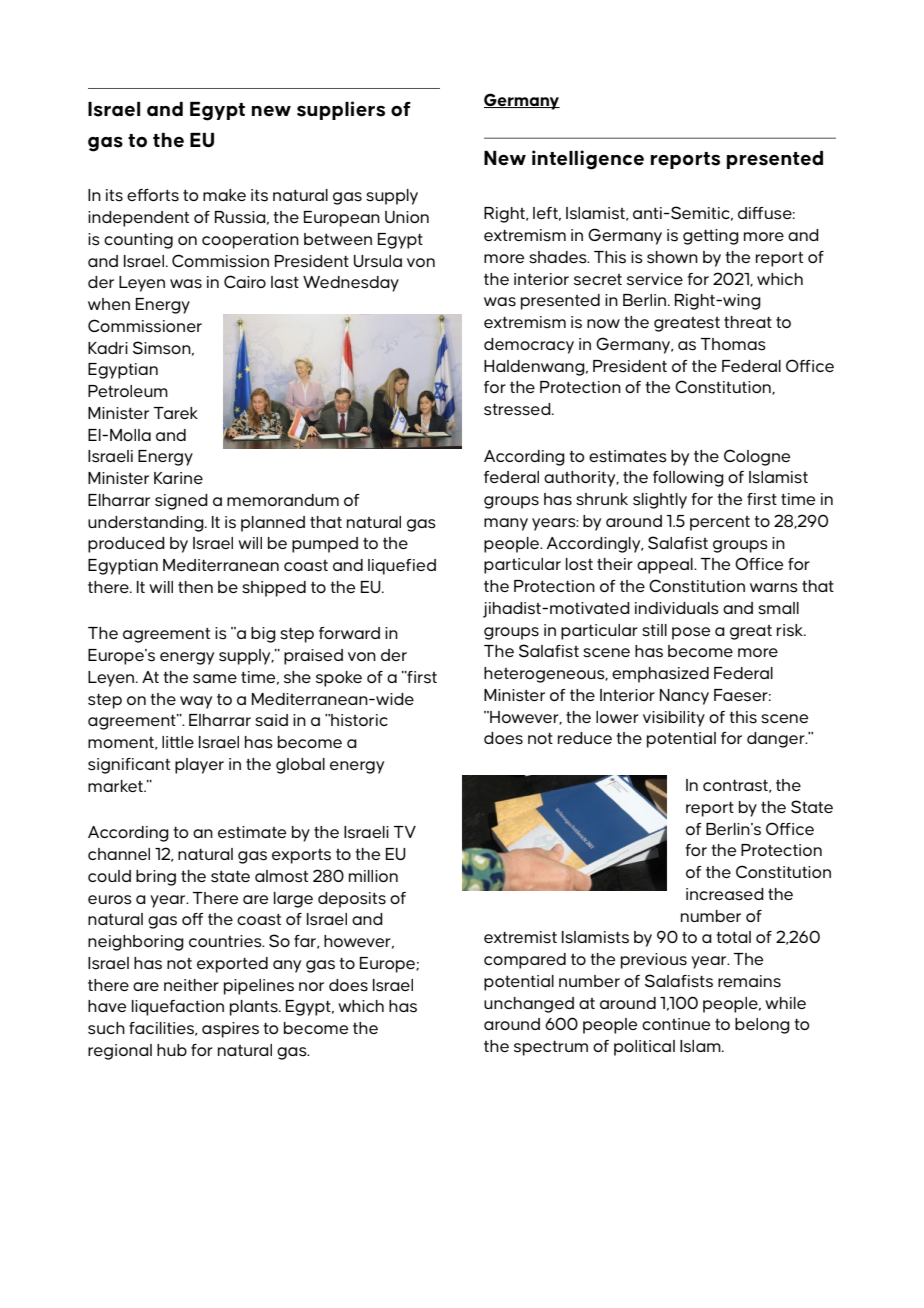  What do you see at coordinates (224, 195) in the page?
I see `make` at bounding box center [224, 195].
